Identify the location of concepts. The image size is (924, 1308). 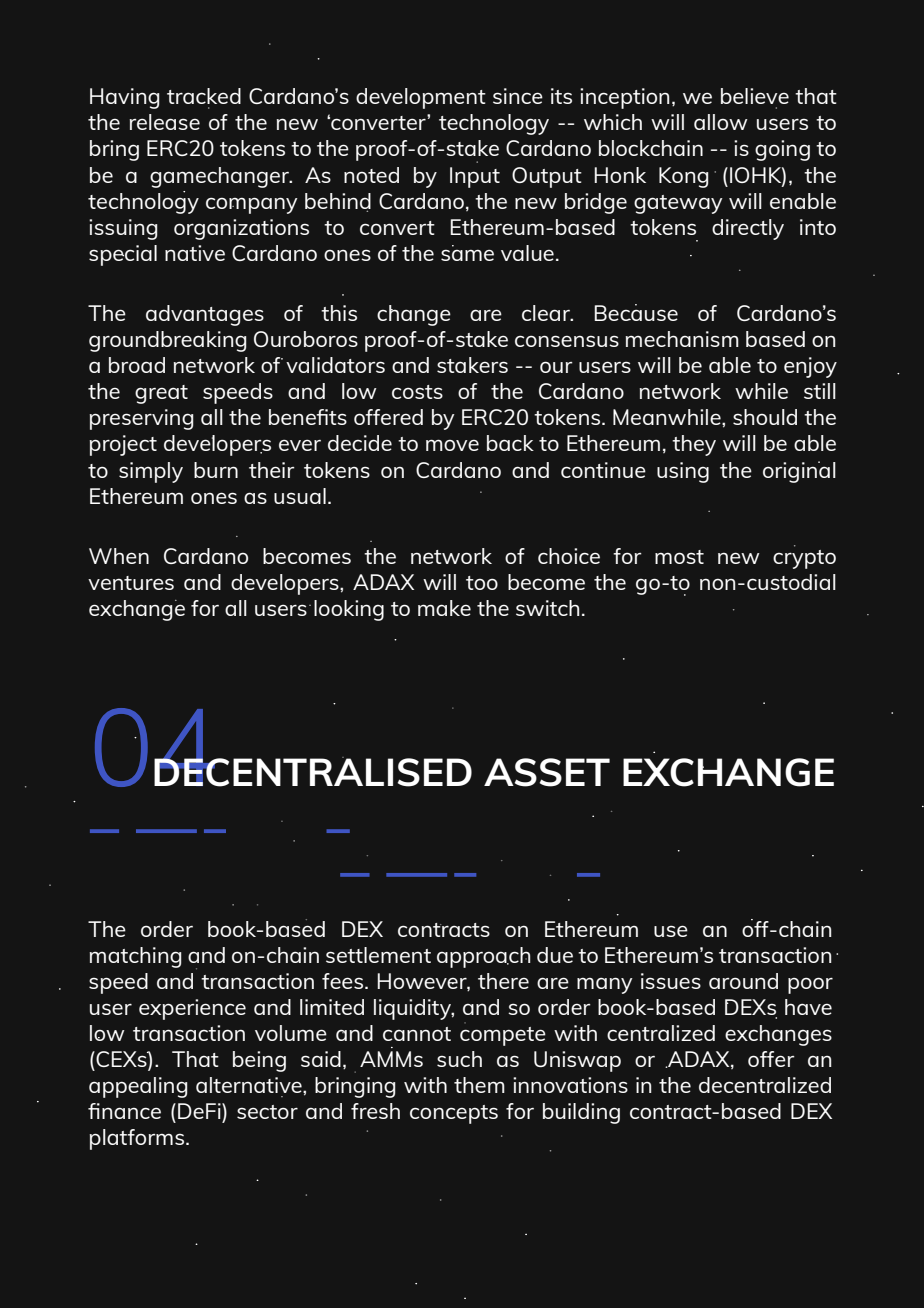
(454, 1114).
